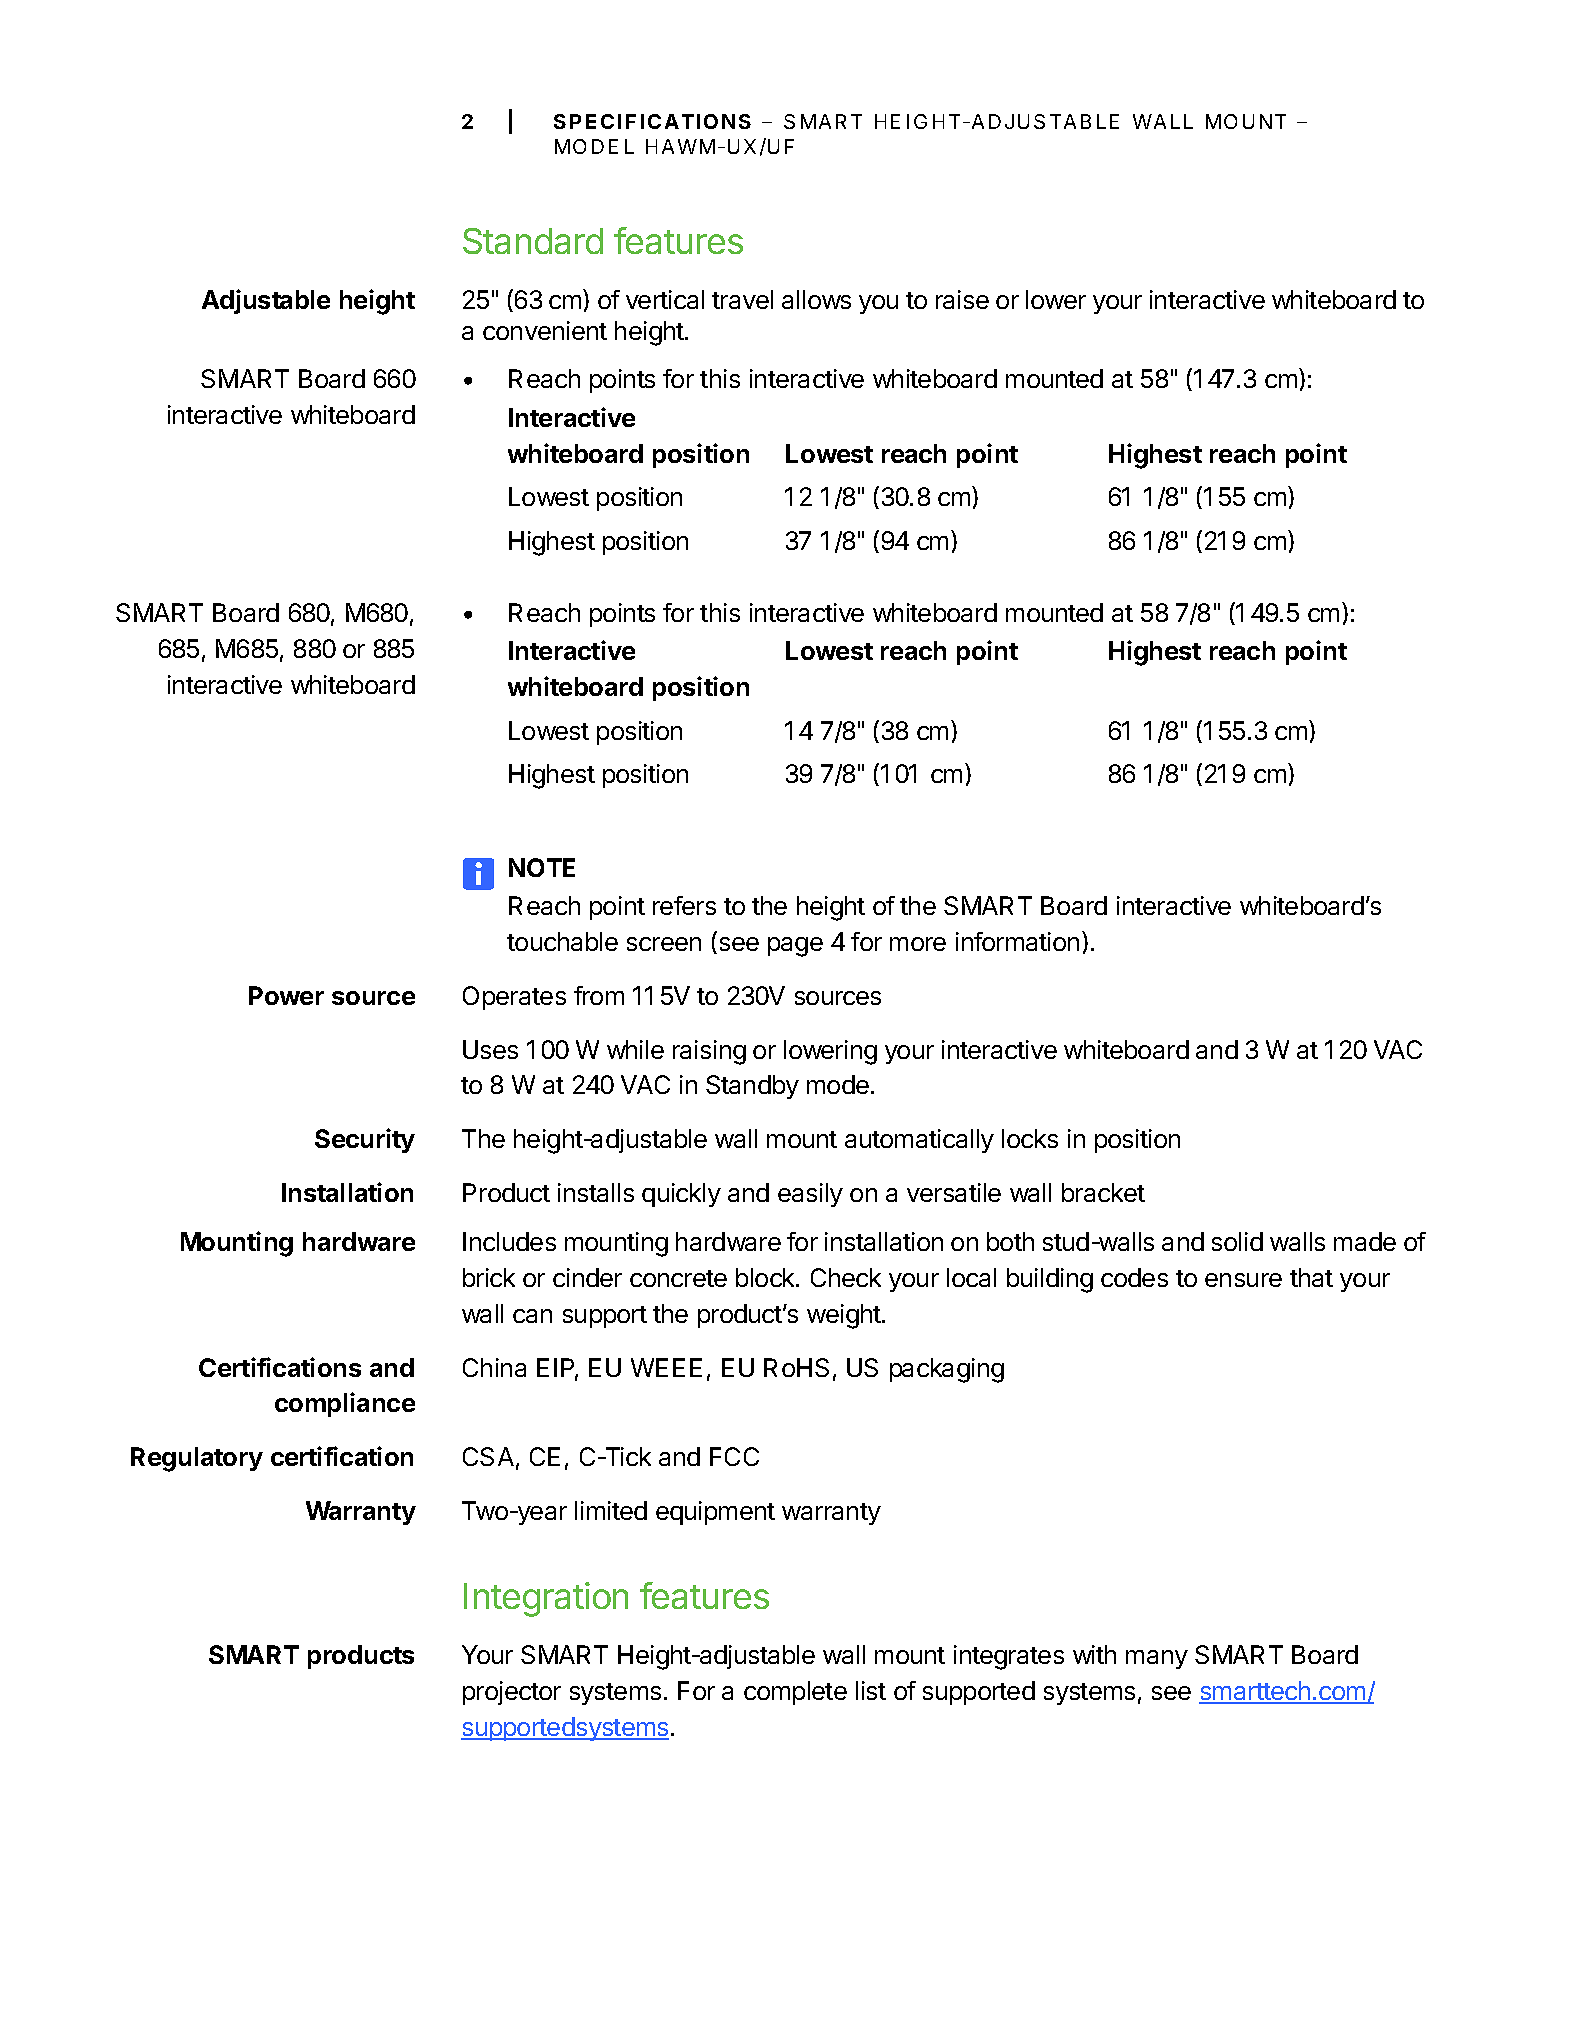  What do you see at coordinates (286, 995) in the page?
I see `Power` at bounding box center [286, 995].
